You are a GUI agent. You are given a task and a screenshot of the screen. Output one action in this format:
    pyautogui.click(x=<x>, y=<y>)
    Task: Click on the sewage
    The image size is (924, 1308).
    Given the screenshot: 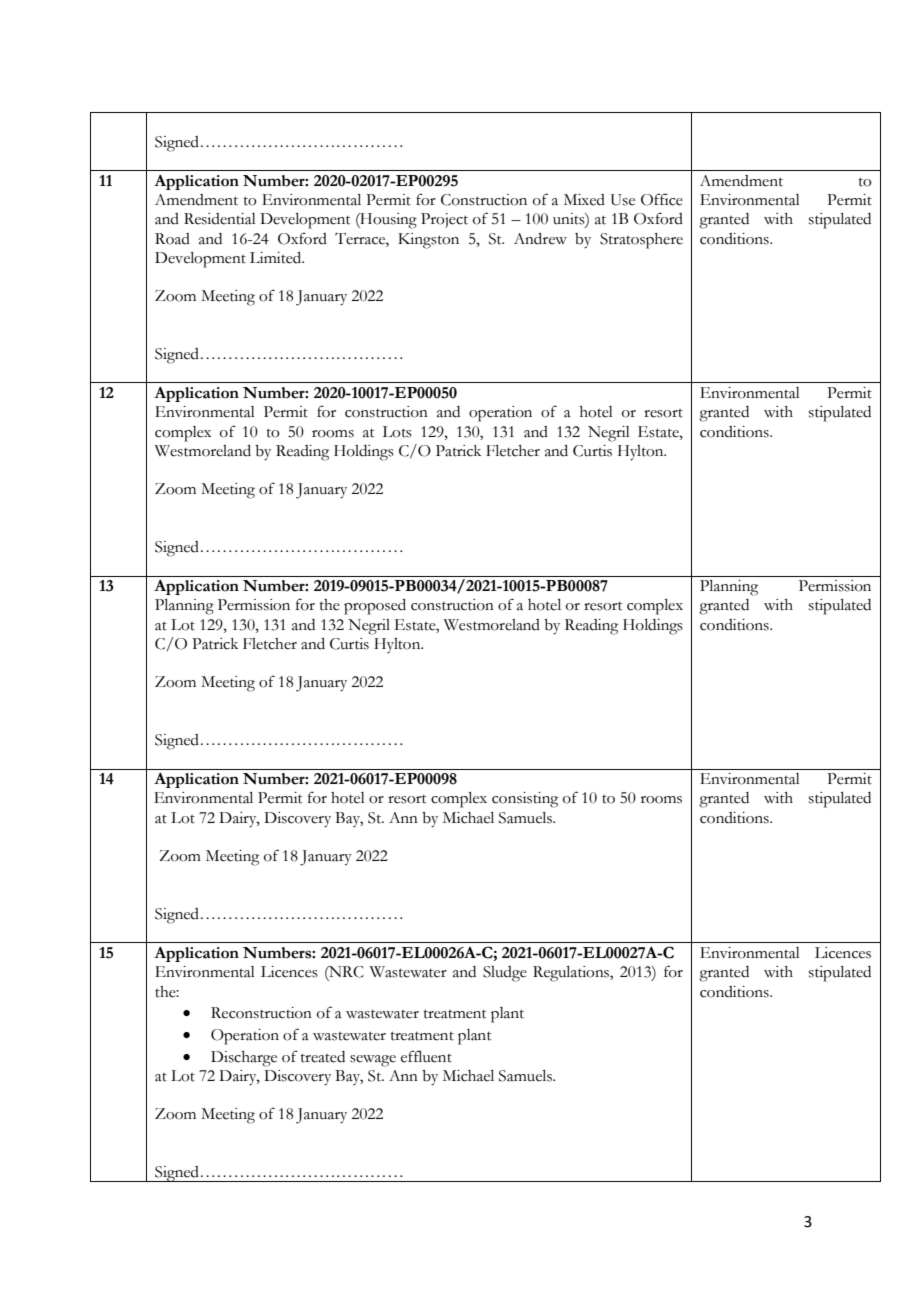 What is the action you would take?
    pyautogui.click(x=373, y=1061)
